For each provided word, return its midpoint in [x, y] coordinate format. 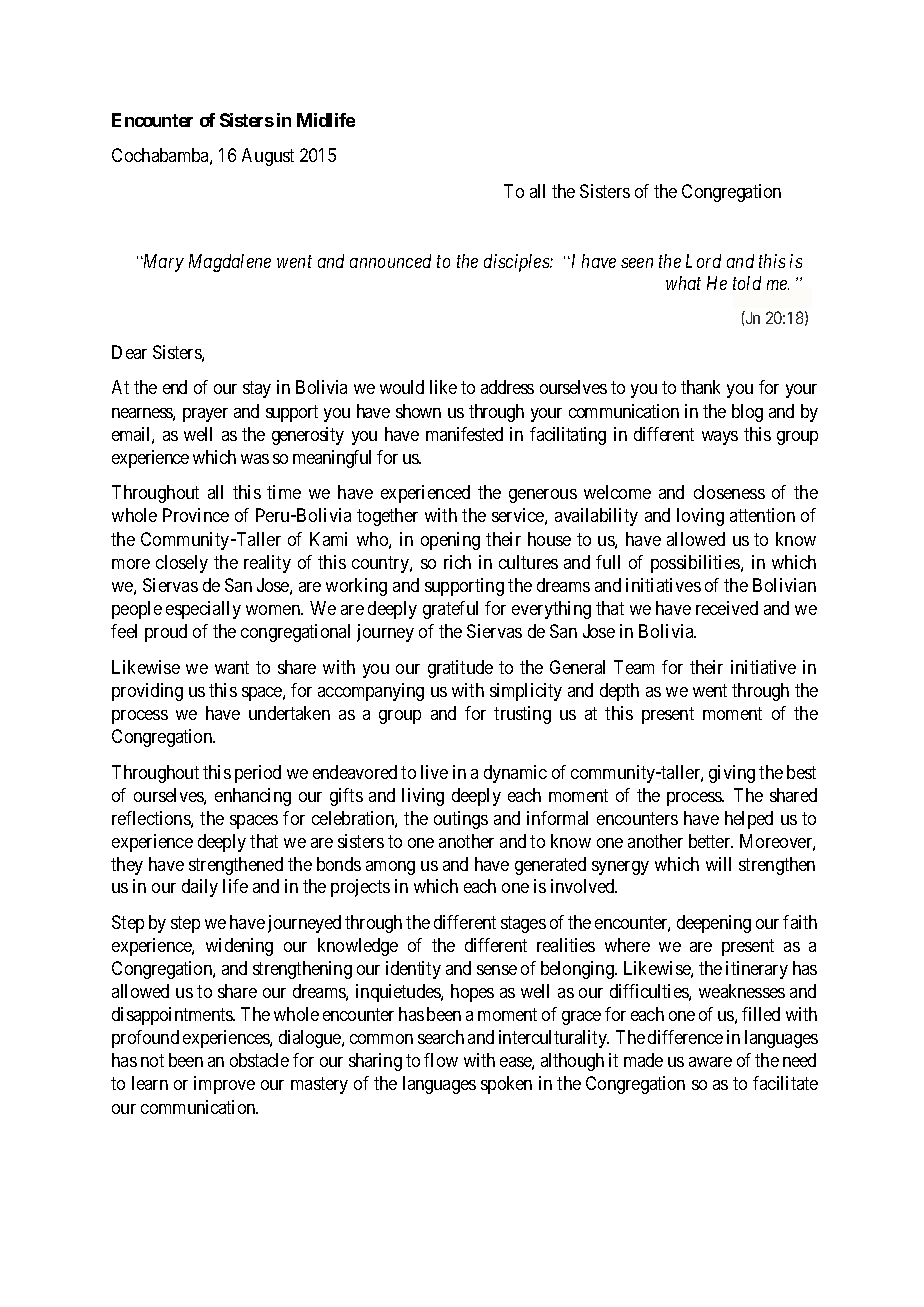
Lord [703, 261]
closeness [729, 492]
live [434, 772]
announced [390, 261]
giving [732, 774]
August [268, 157]
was [255, 459]
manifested [464, 434]
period [258, 774]
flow [441, 1060]
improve [224, 1085]
